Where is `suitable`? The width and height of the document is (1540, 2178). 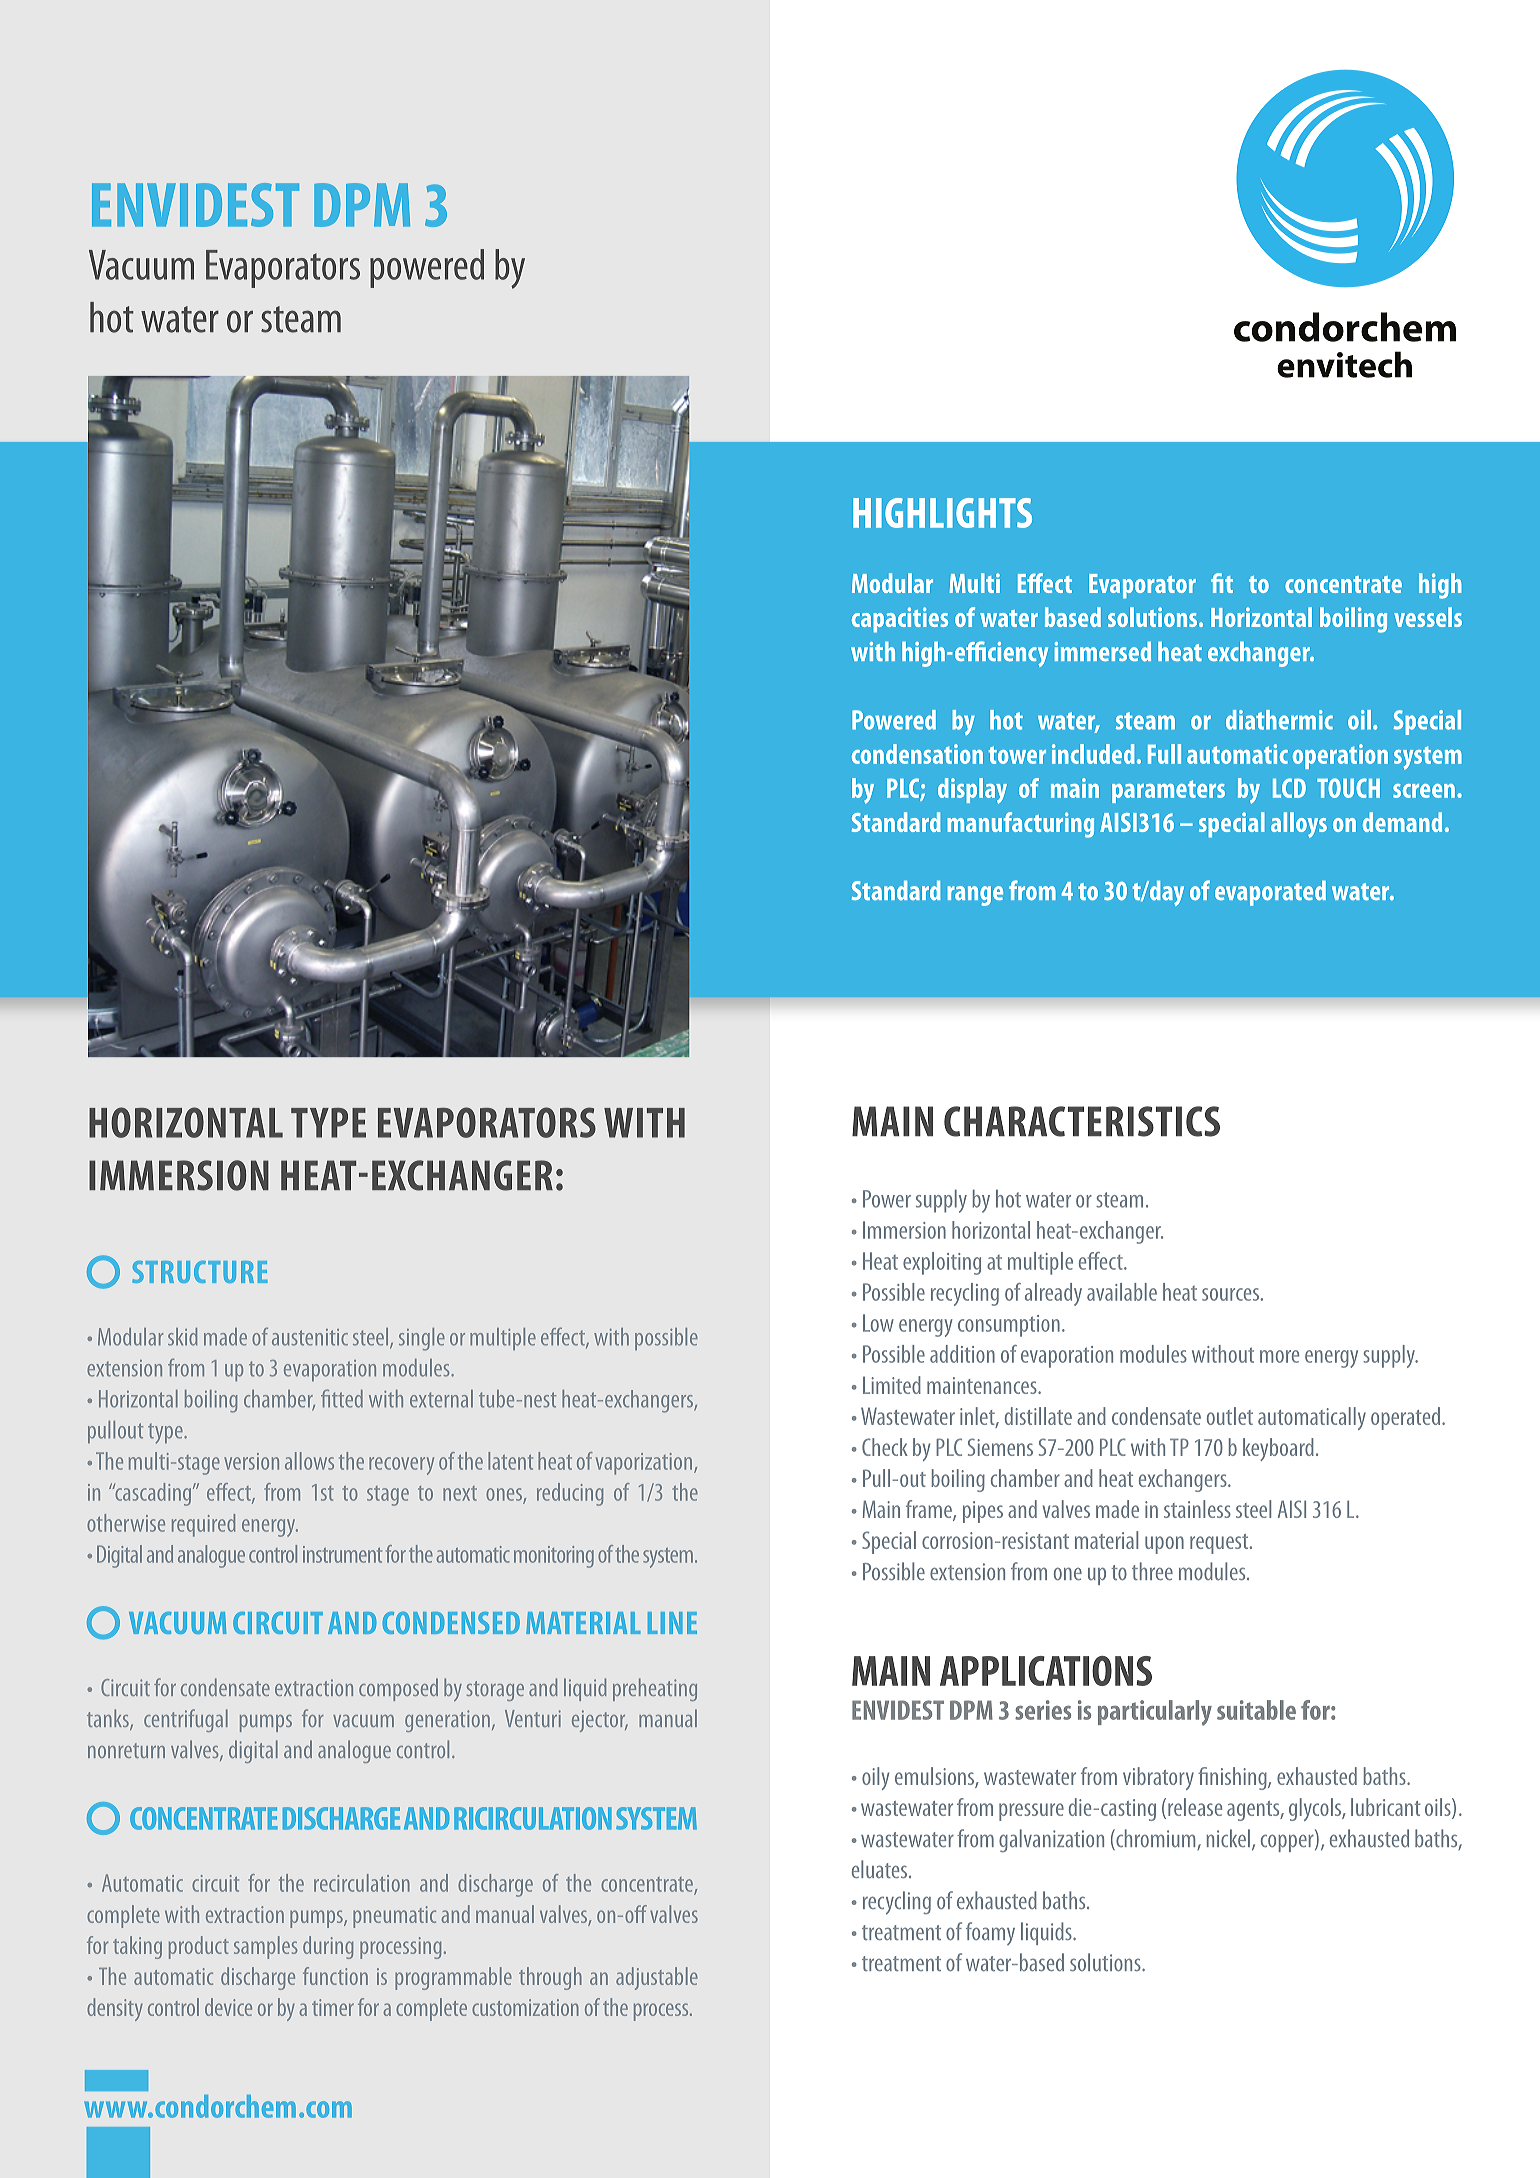 suitable is located at coordinates (1256, 1710).
